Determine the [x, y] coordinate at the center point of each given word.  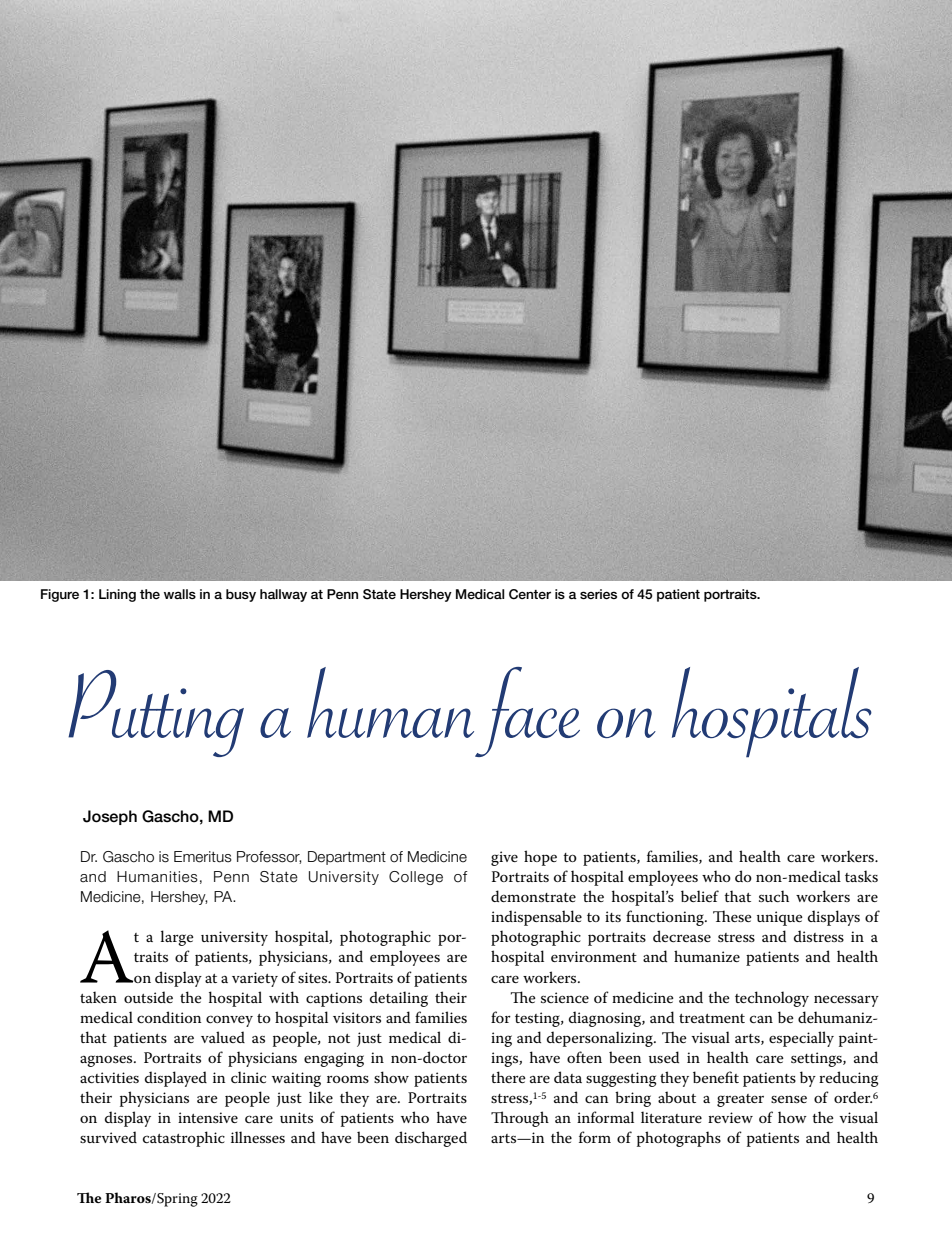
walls [180, 594]
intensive [208, 1117]
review [730, 1117]
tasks [861, 876]
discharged [431, 1139]
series [598, 594]
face [527, 712]
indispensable [536, 918]
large [177, 938]
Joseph [110, 817]
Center [530, 594]
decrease [682, 936]
